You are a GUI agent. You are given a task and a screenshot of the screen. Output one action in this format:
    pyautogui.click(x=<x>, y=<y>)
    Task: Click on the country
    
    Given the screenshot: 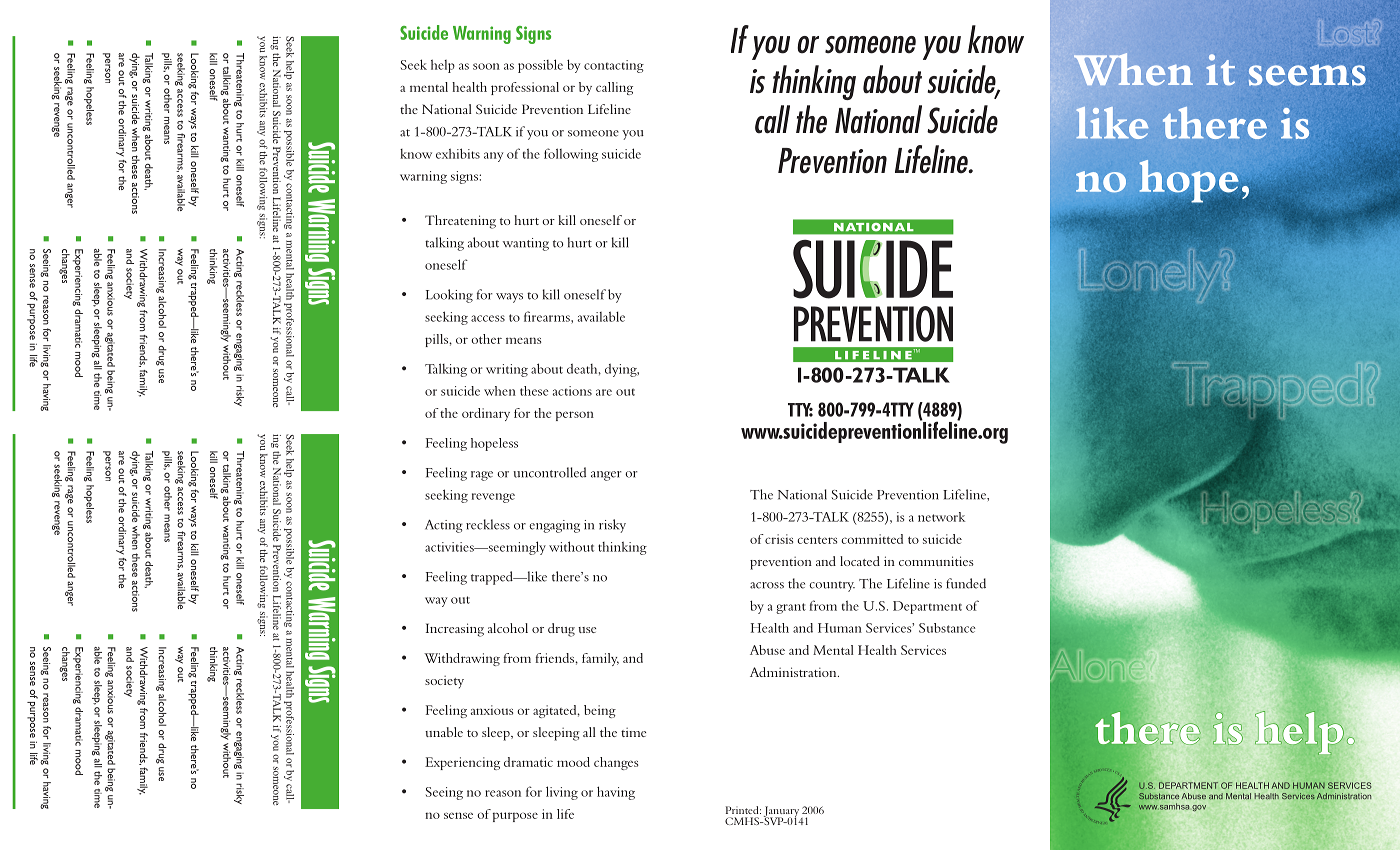 What is the action you would take?
    pyautogui.click(x=832, y=586)
